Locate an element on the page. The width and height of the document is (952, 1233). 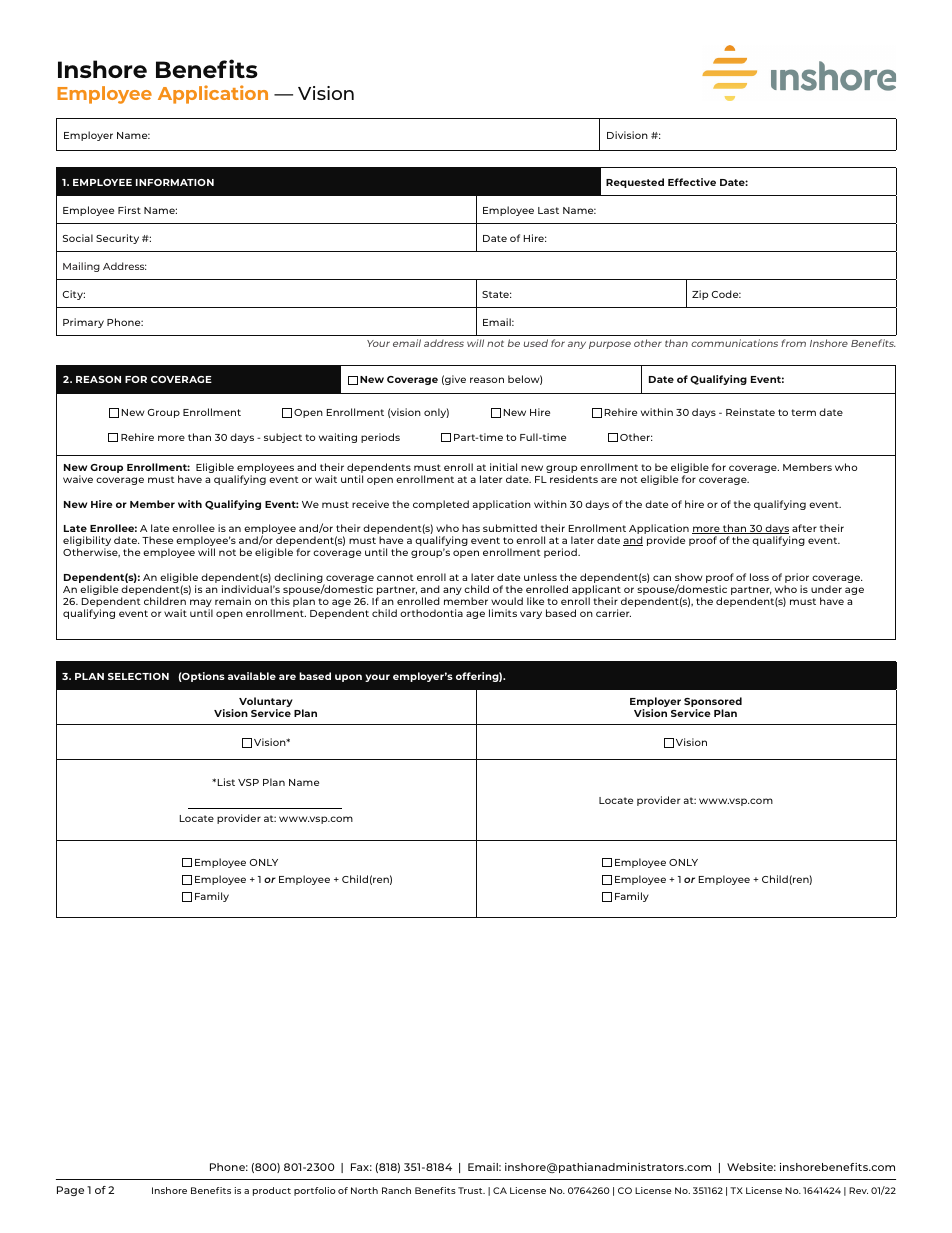
Sponsored is located at coordinates (713, 703).
